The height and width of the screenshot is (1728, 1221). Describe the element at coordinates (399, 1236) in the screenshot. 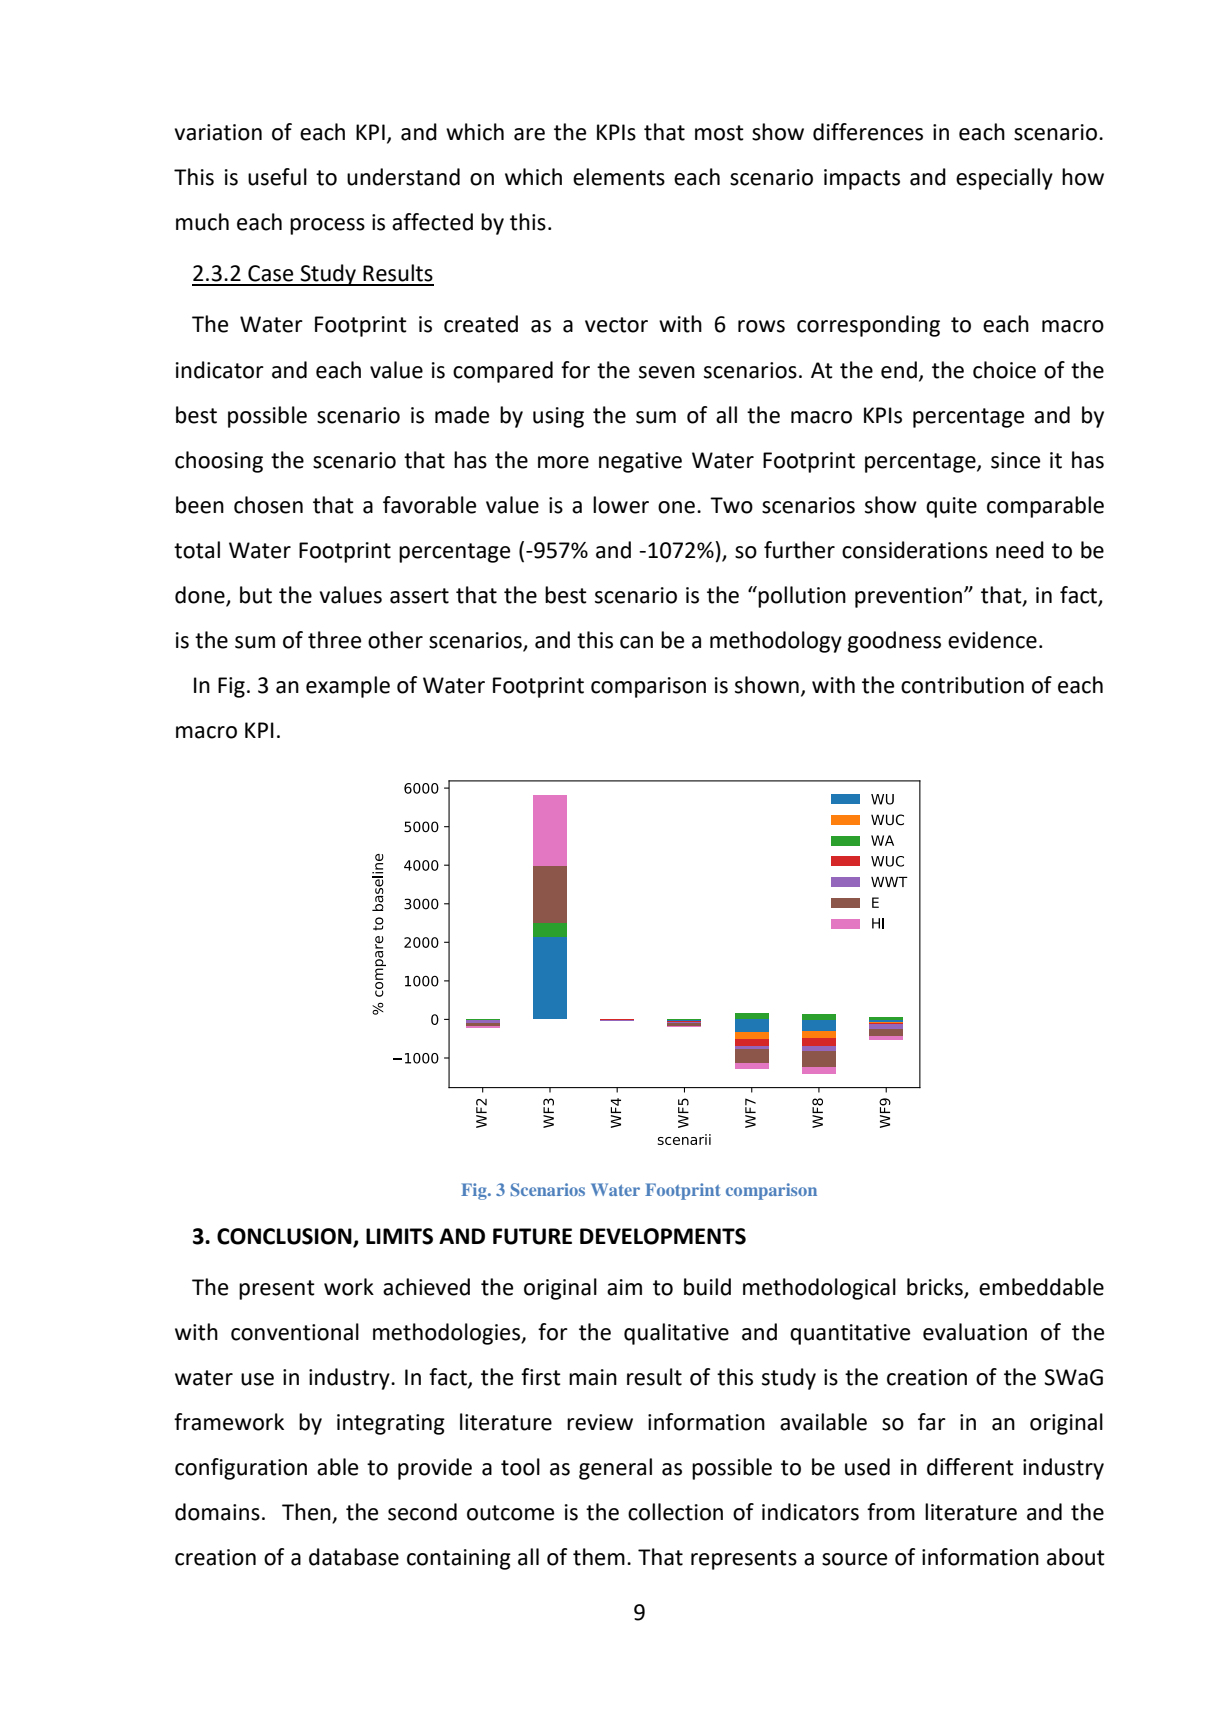

I see `LIMITS` at that location.
